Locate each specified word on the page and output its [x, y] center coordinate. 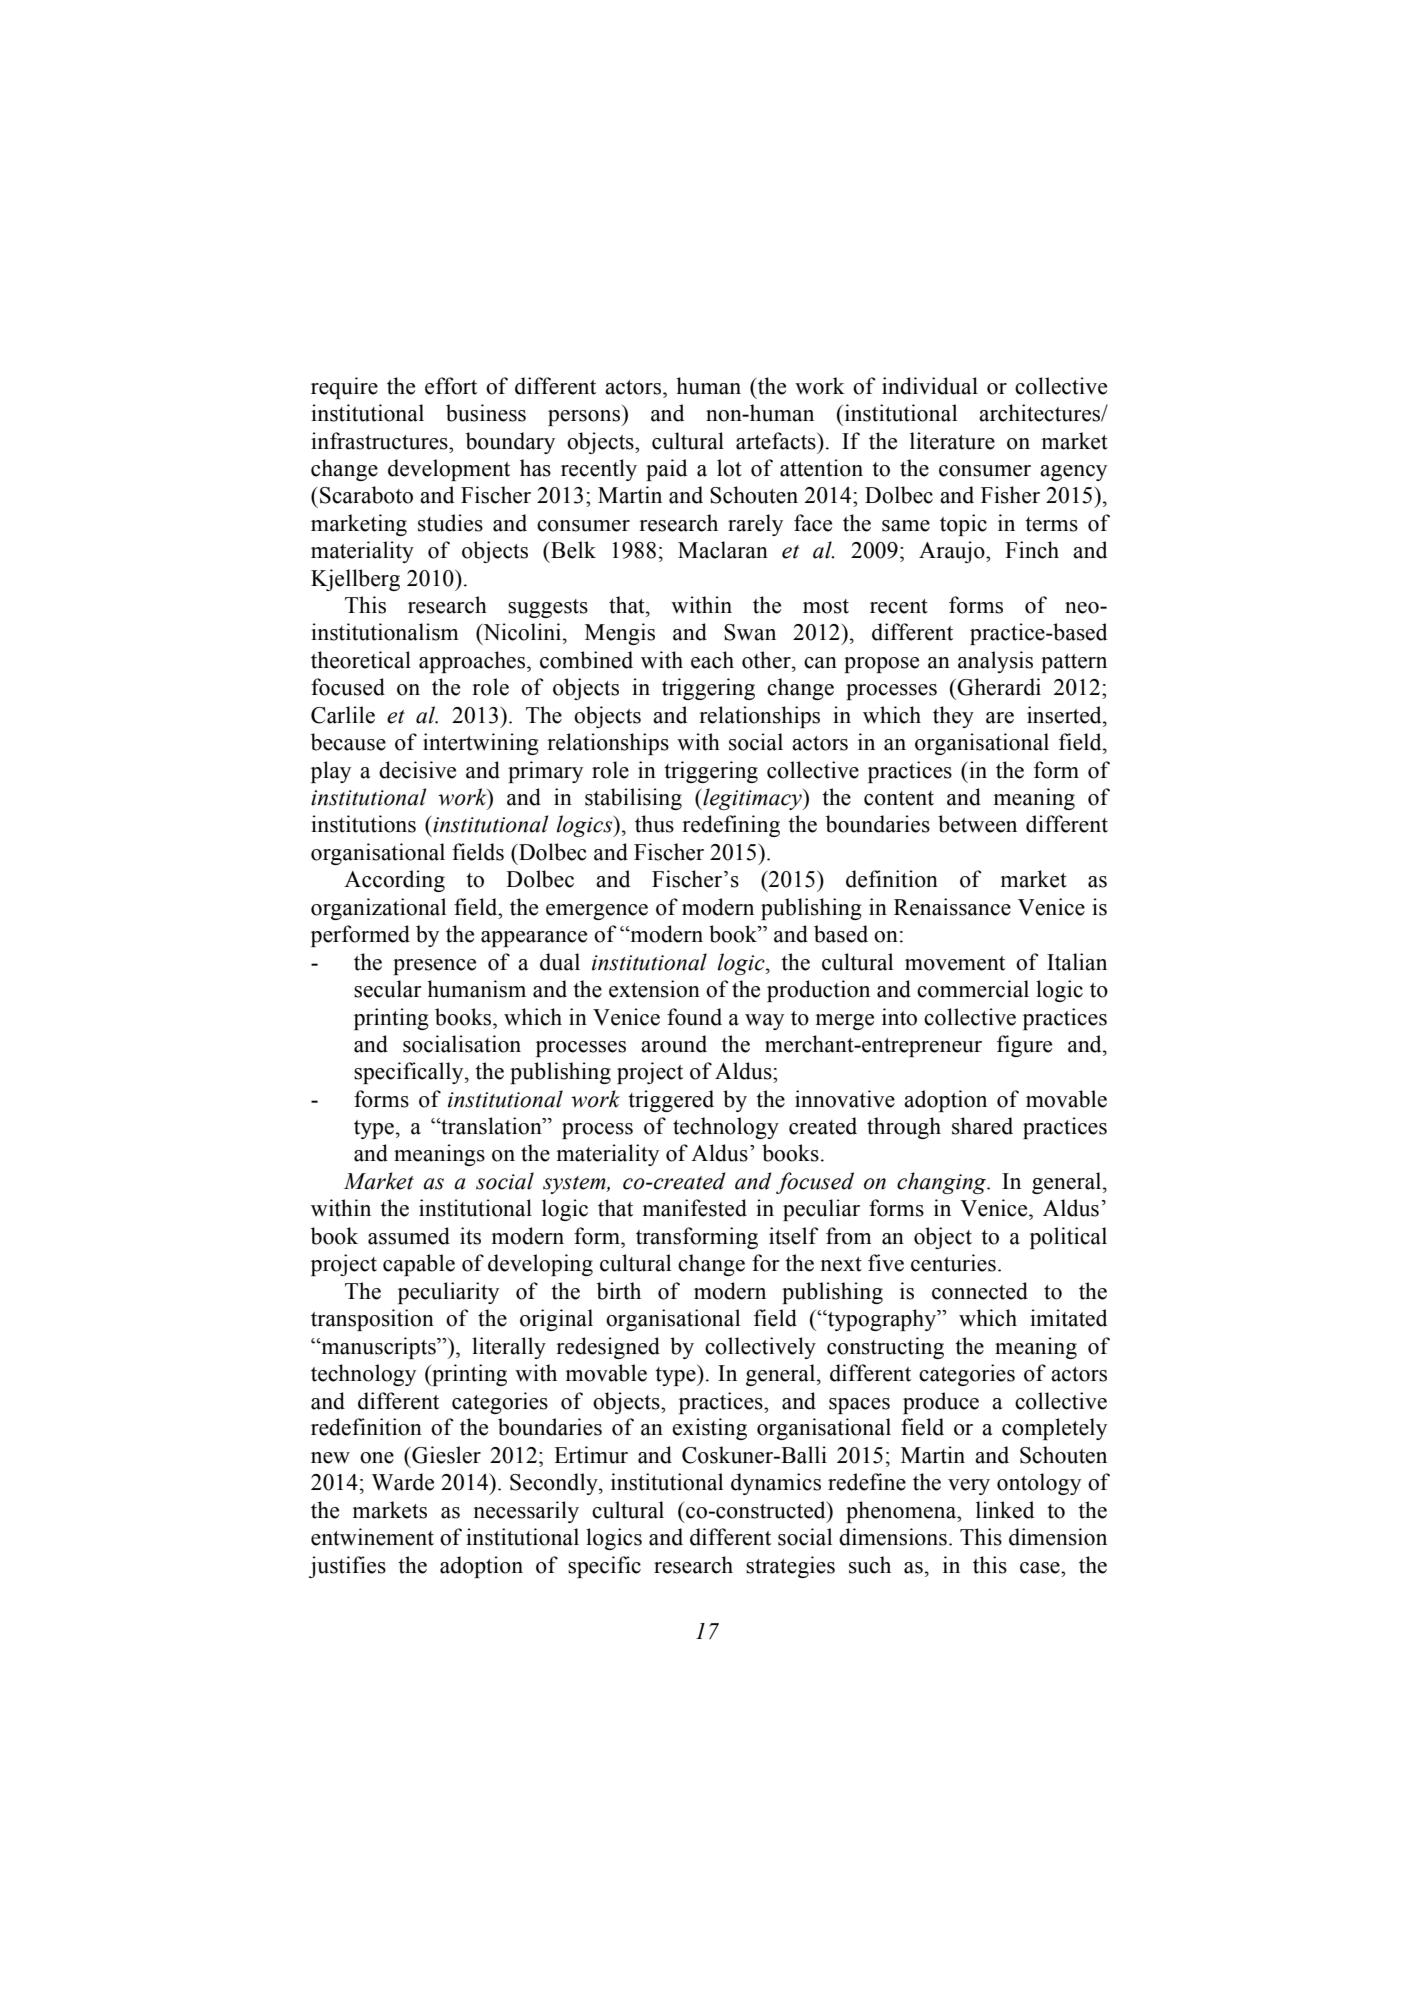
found [694, 1017]
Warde [403, 1482]
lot [729, 468]
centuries [953, 1263]
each [712, 660]
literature [952, 441]
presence [434, 967]
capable [419, 1265]
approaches [473, 662]
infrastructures [380, 441]
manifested [695, 1208]
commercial [973, 989]
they [953, 717]
